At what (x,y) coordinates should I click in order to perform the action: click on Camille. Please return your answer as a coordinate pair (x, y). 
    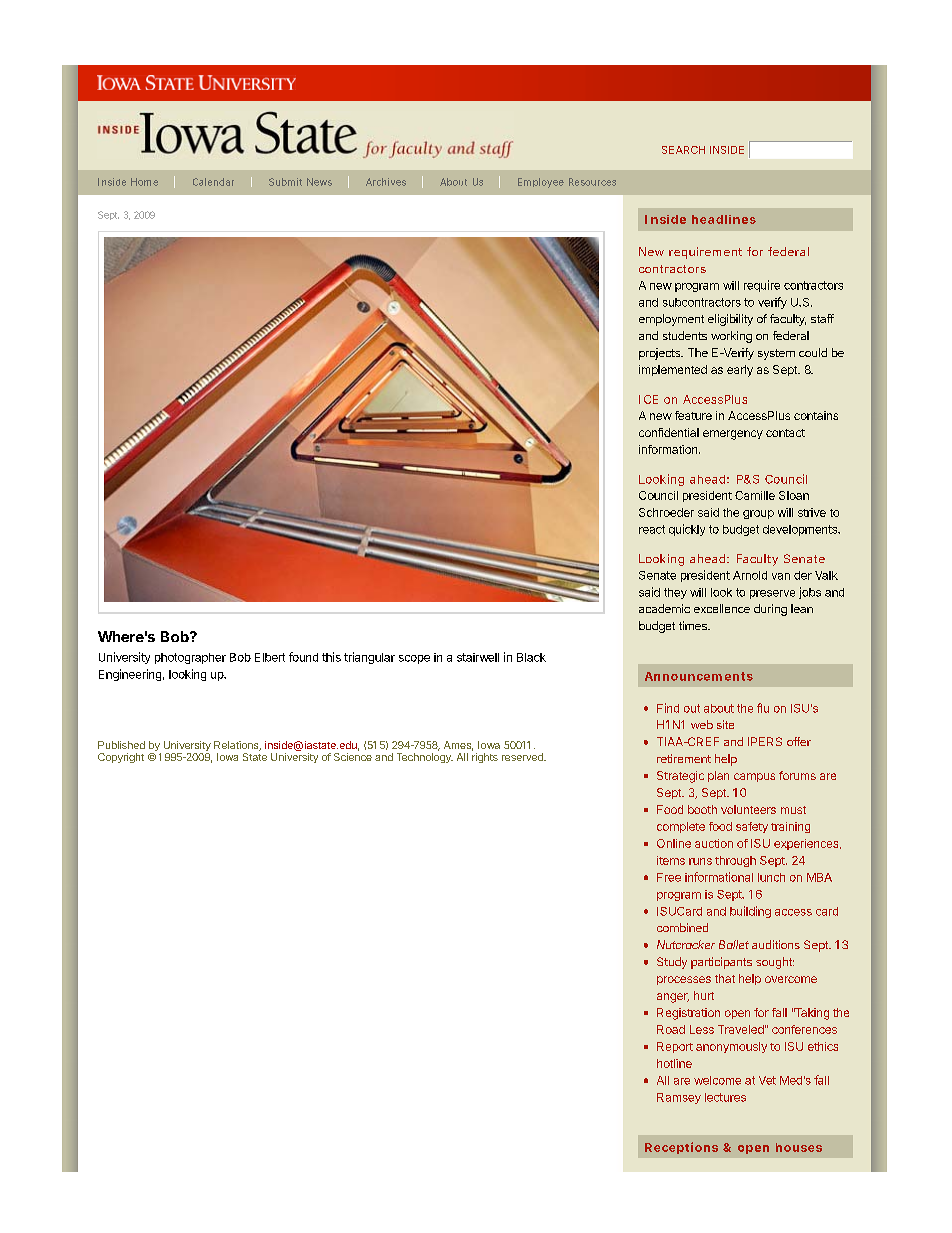
    Looking at the image, I should click on (755, 495).
